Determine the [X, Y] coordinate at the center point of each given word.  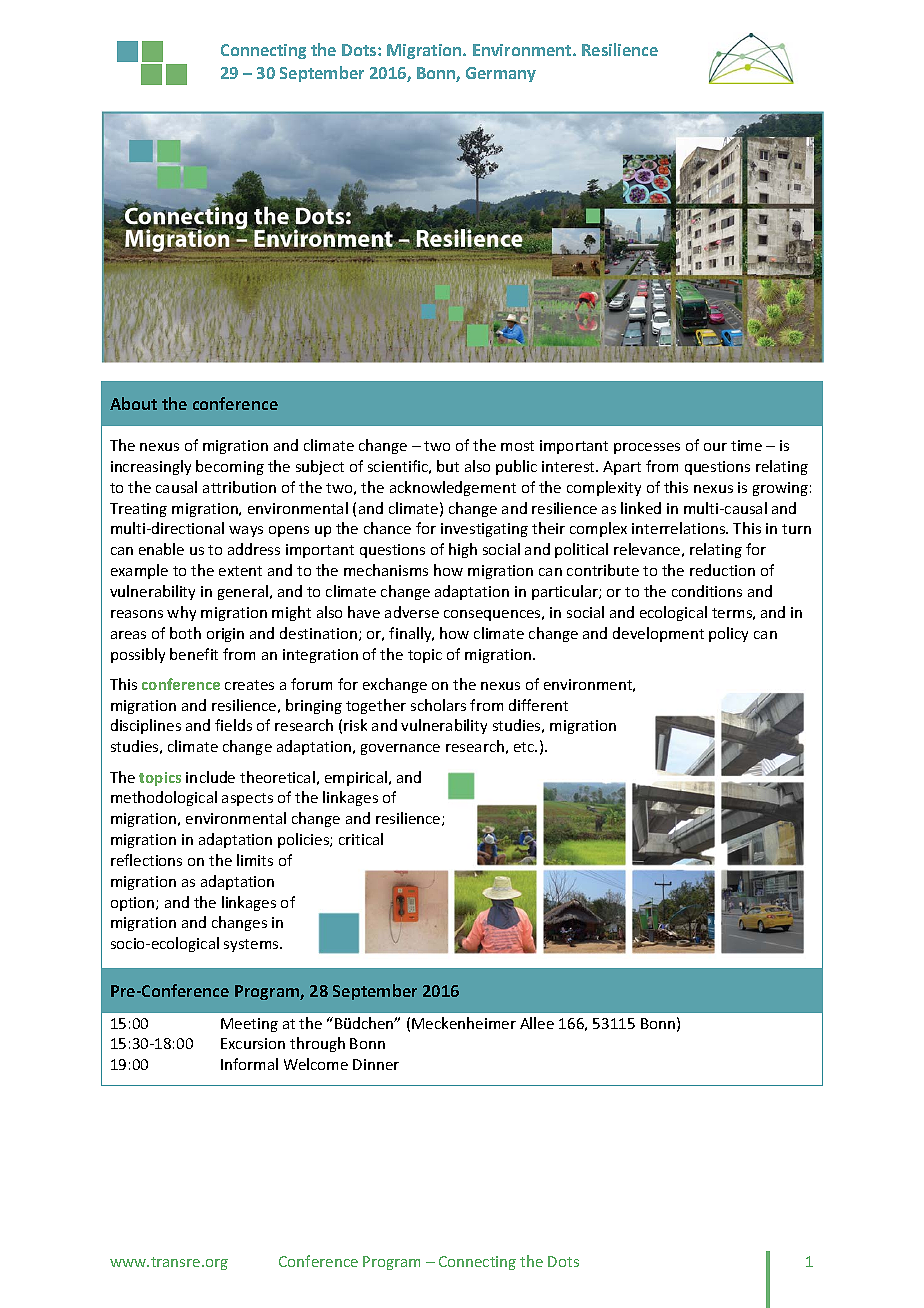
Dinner [376, 1064]
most [517, 446]
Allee [537, 1023]
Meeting [249, 1025]
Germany [501, 74]
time [746, 445]
